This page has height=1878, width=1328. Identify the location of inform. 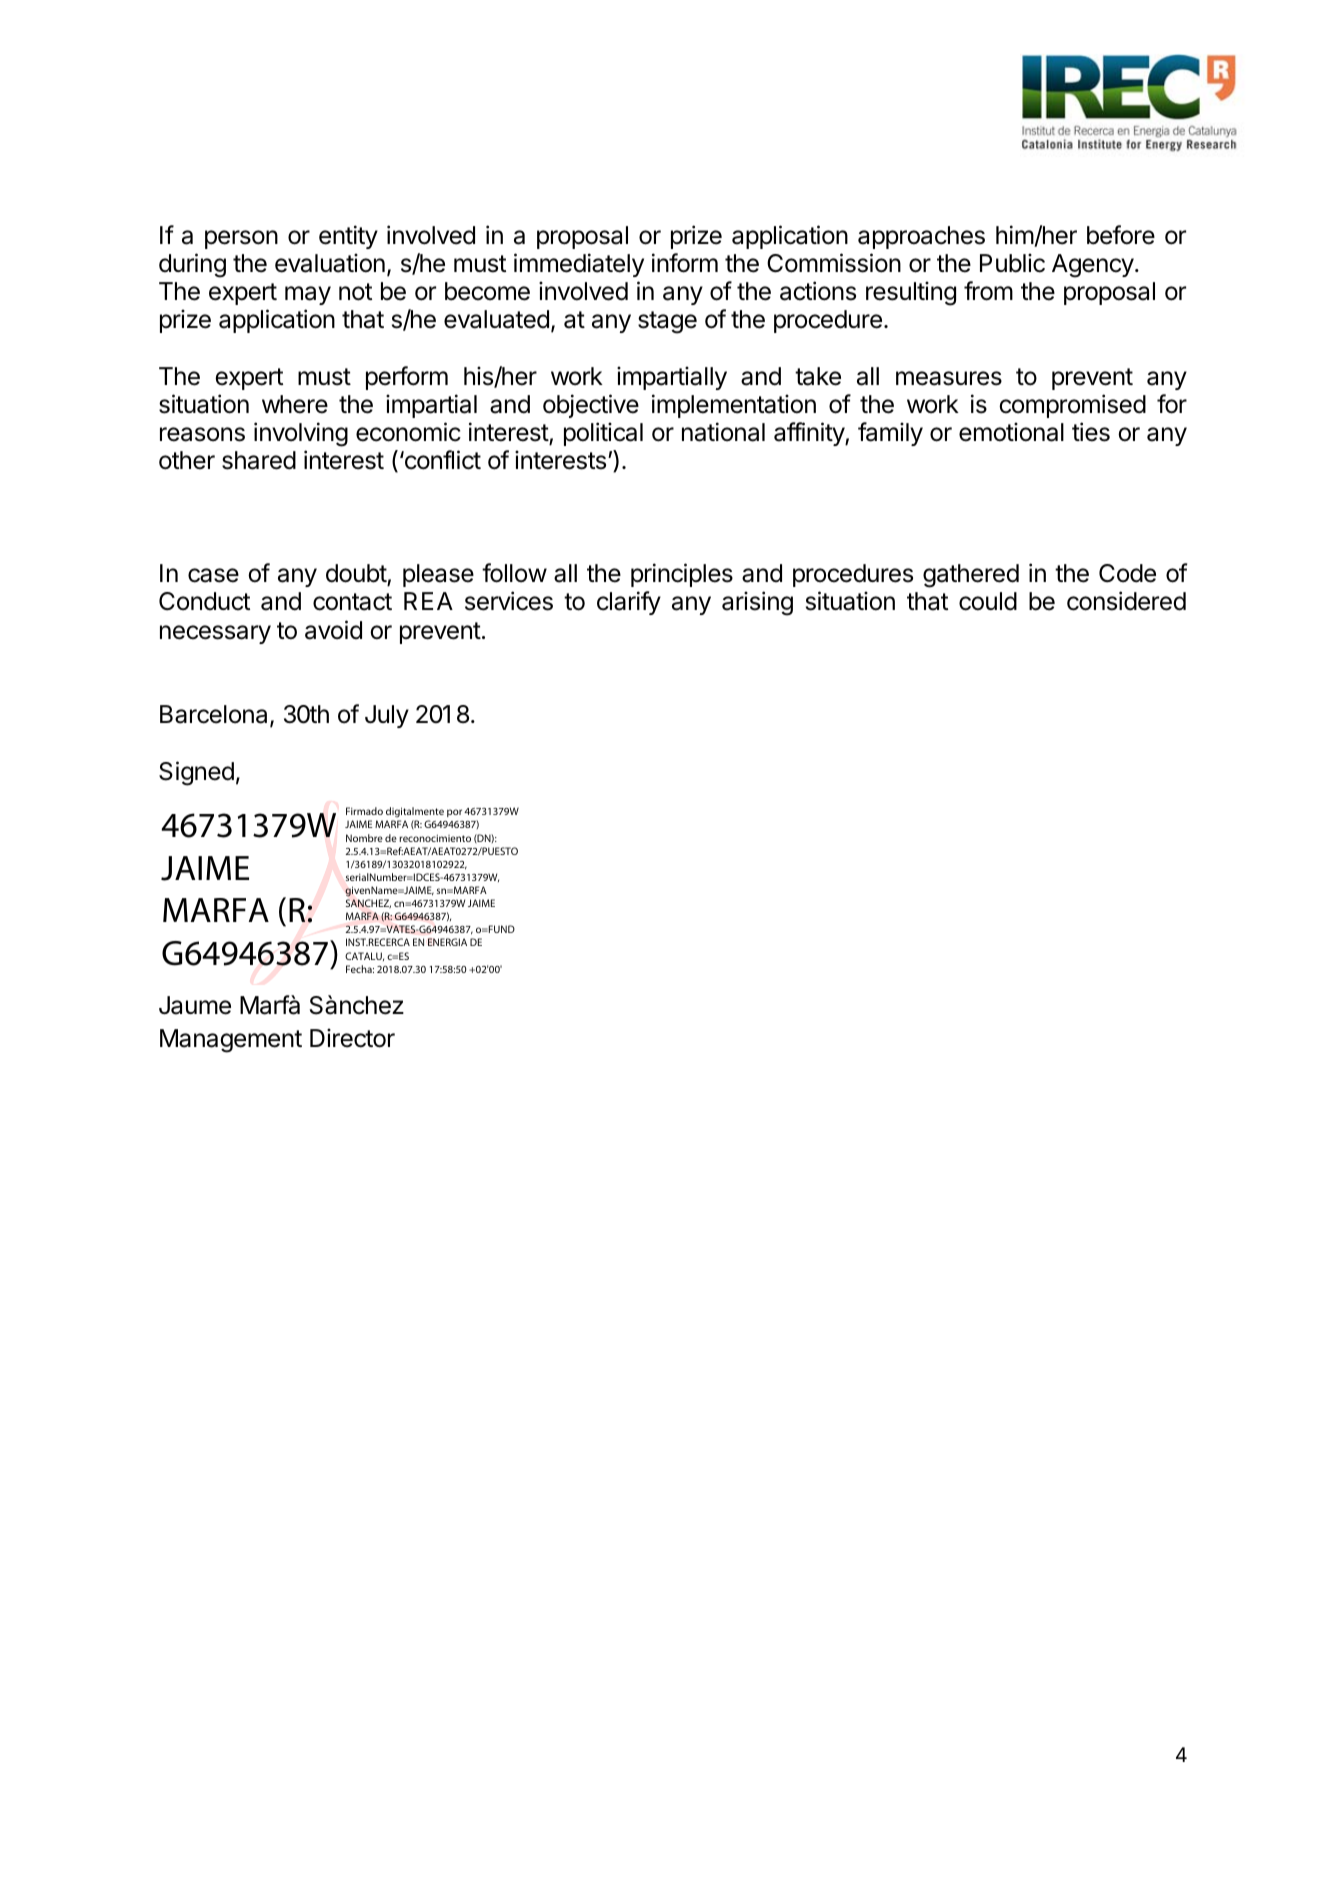
(685, 263).
